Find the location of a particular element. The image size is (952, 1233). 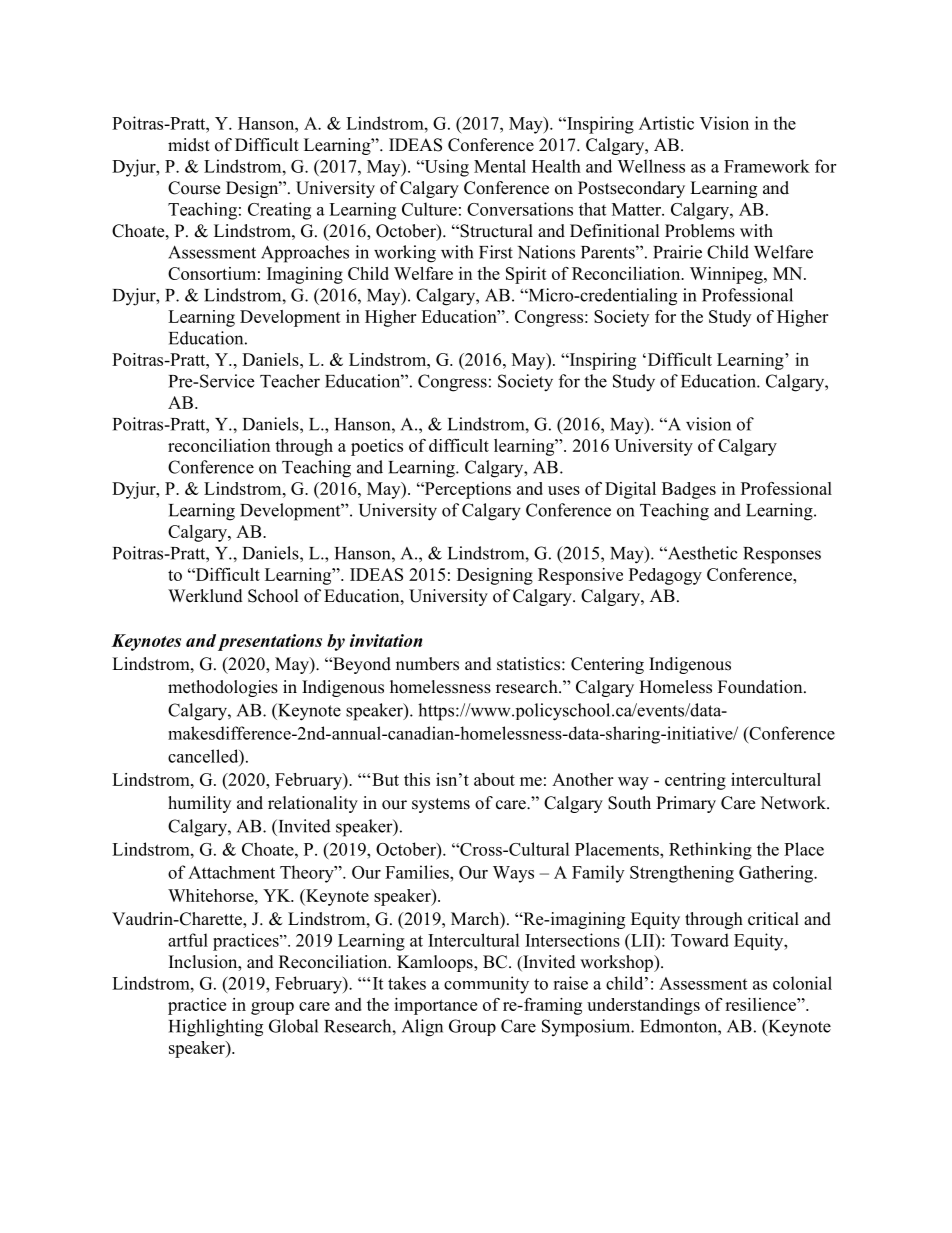

presentations is located at coordinates (270, 642).
